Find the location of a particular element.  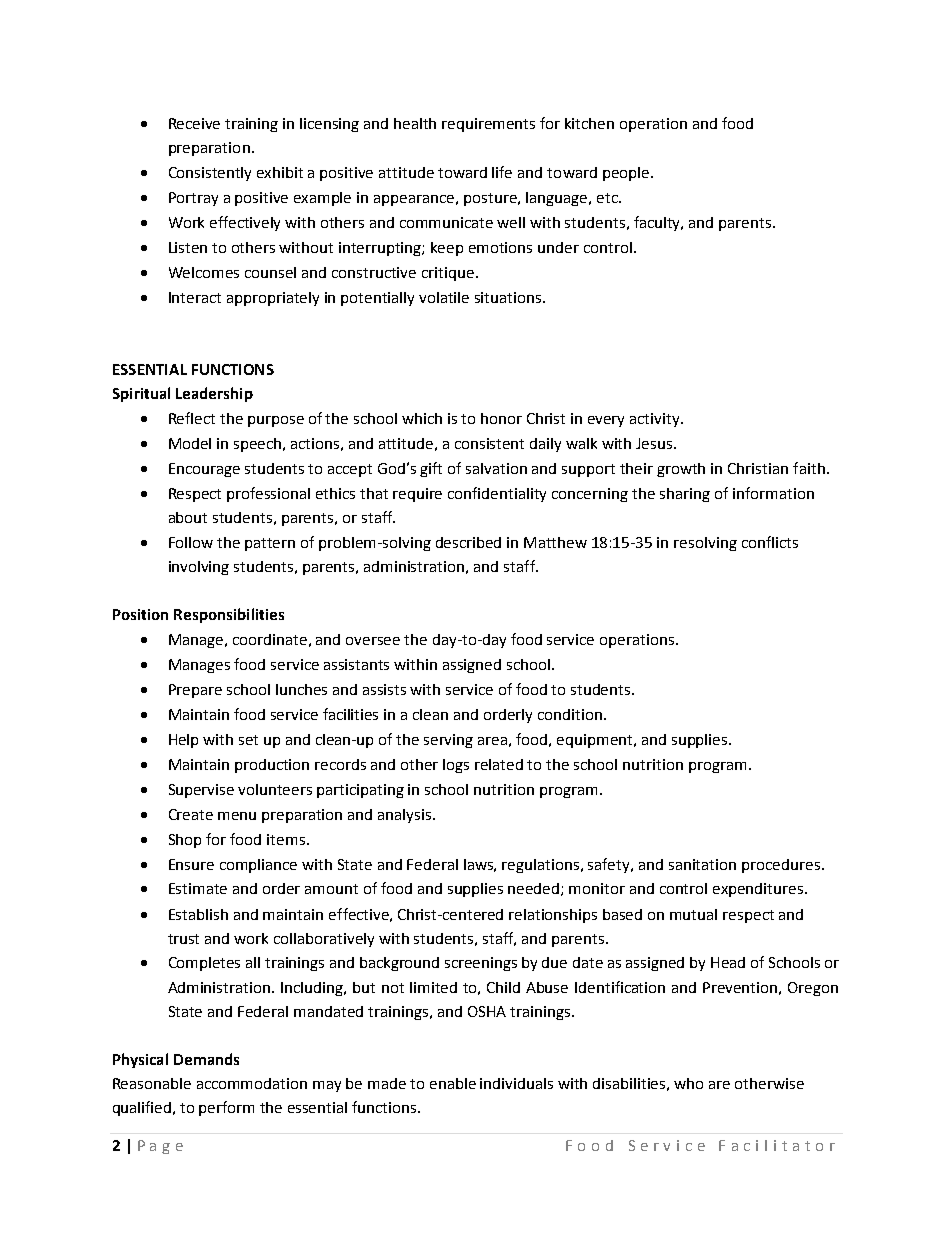

life is located at coordinates (502, 172).
